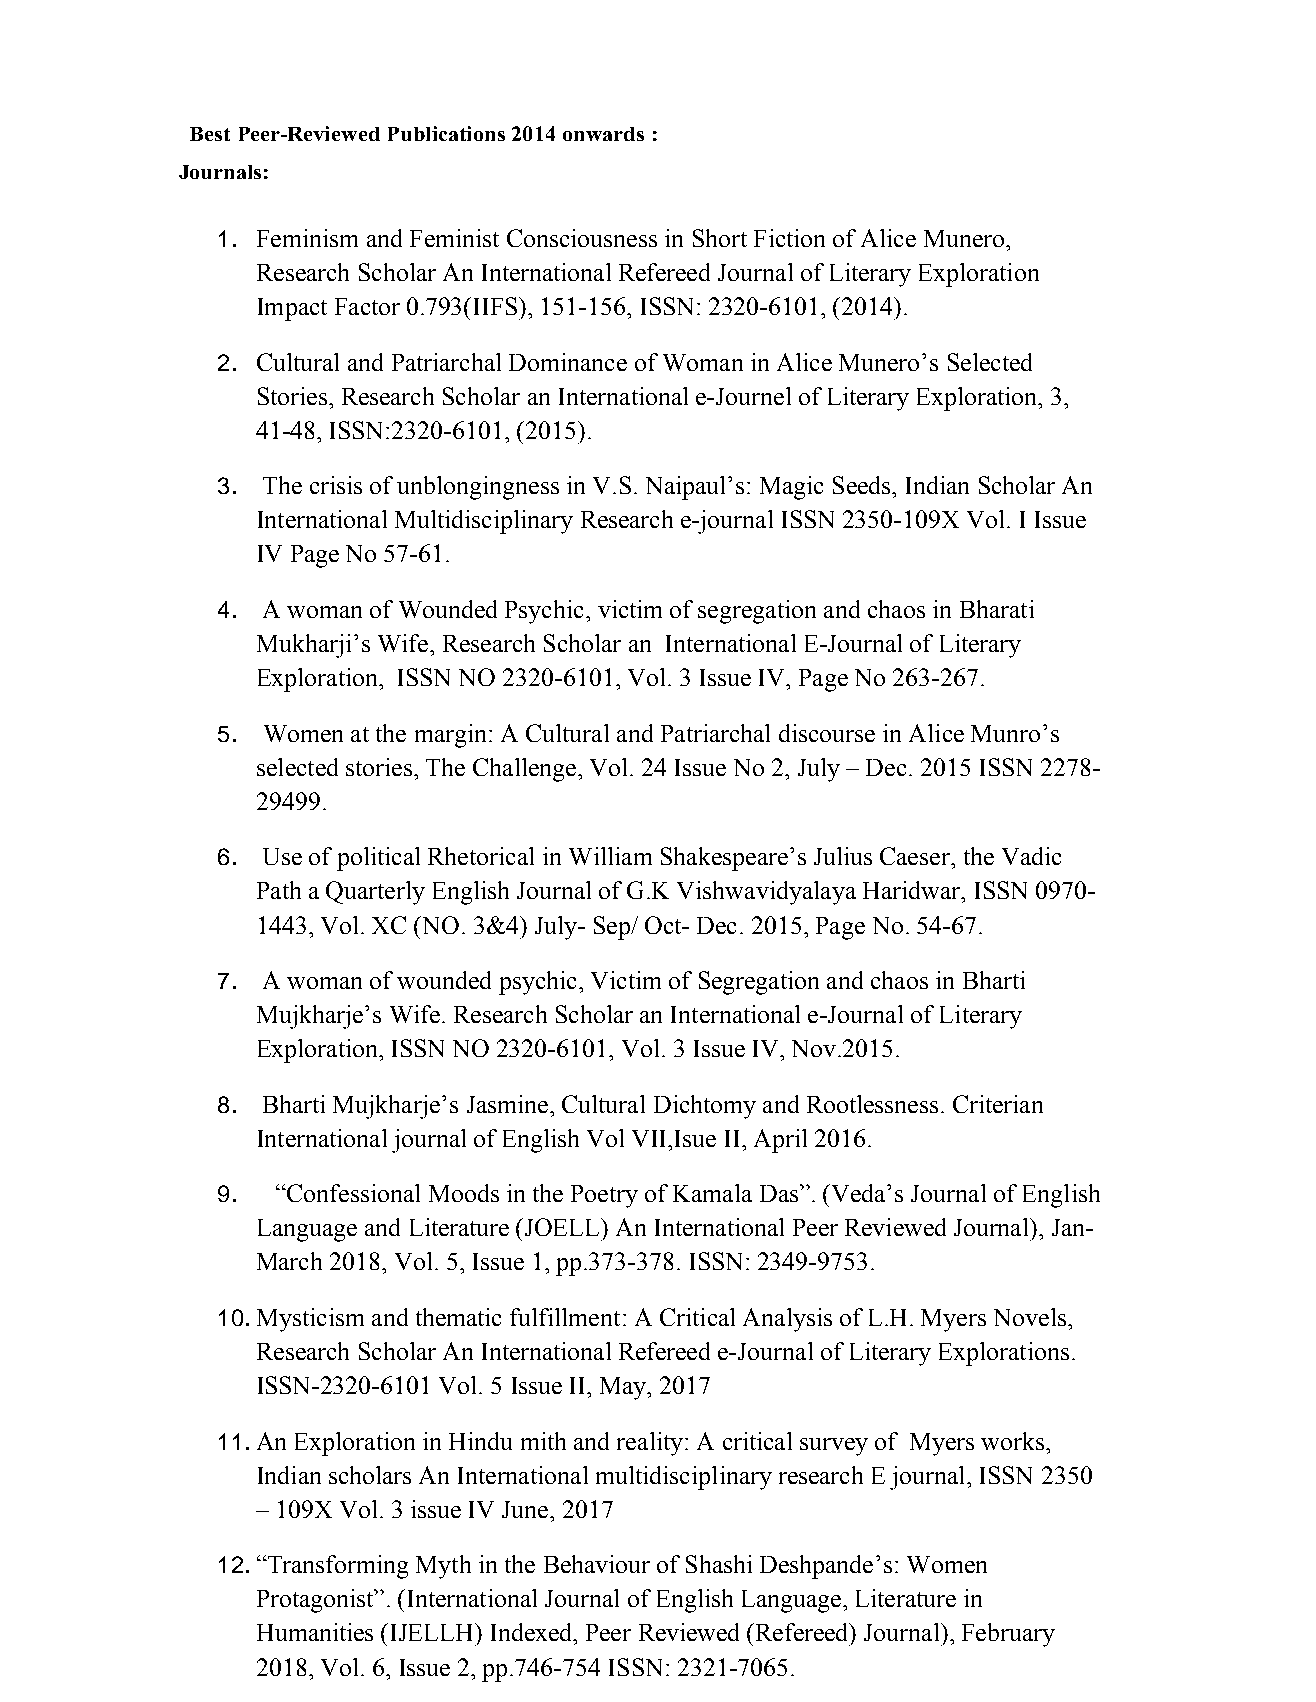 The width and height of the page is (1316, 1702). What do you see at coordinates (610, 856) in the page?
I see `William` at bounding box center [610, 856].
